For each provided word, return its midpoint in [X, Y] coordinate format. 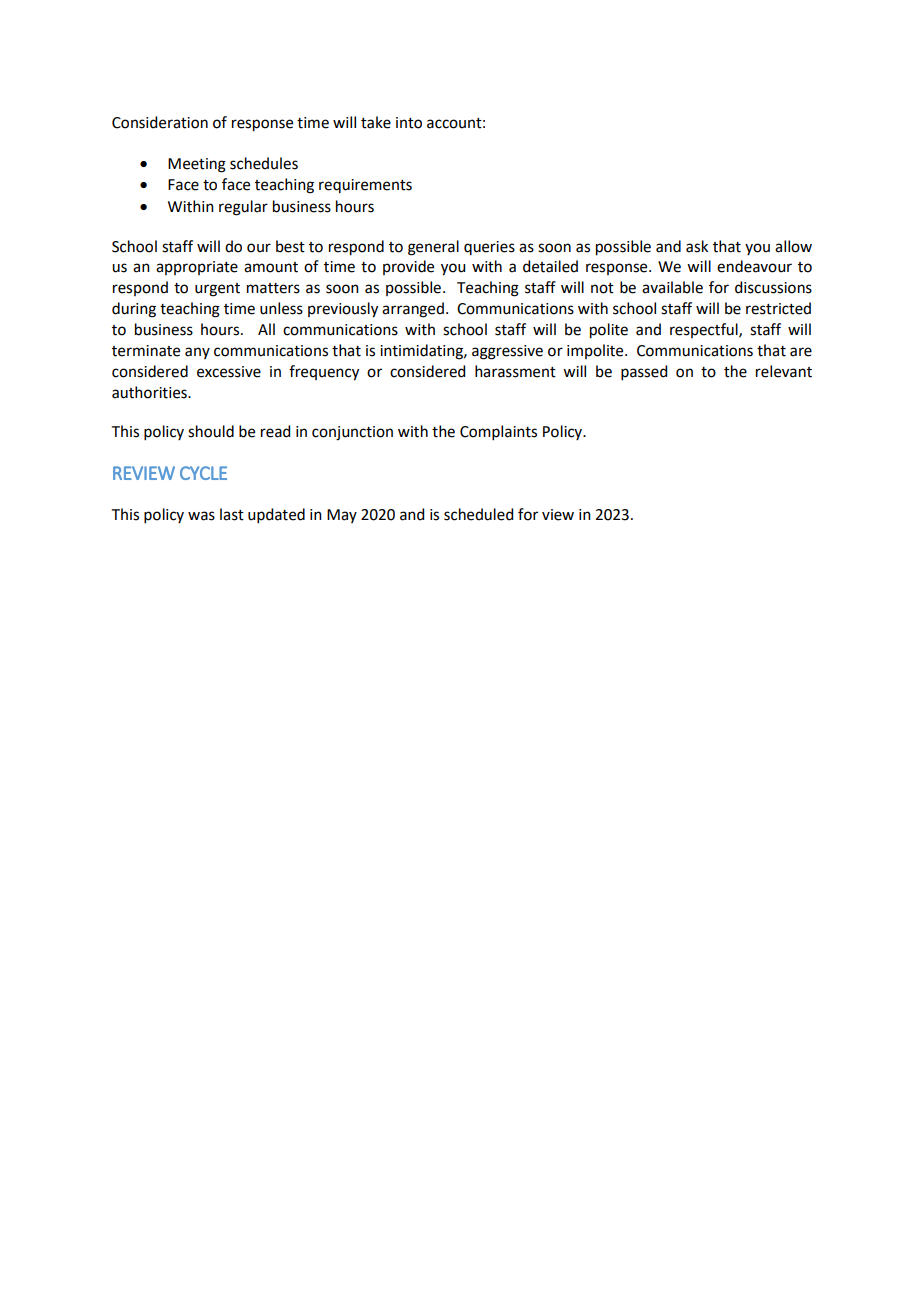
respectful [705, 330]
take [376, 122]
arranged [413, 310]
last [232, 514]
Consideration [160, 122]
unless [281, 308]
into [409, 123]
